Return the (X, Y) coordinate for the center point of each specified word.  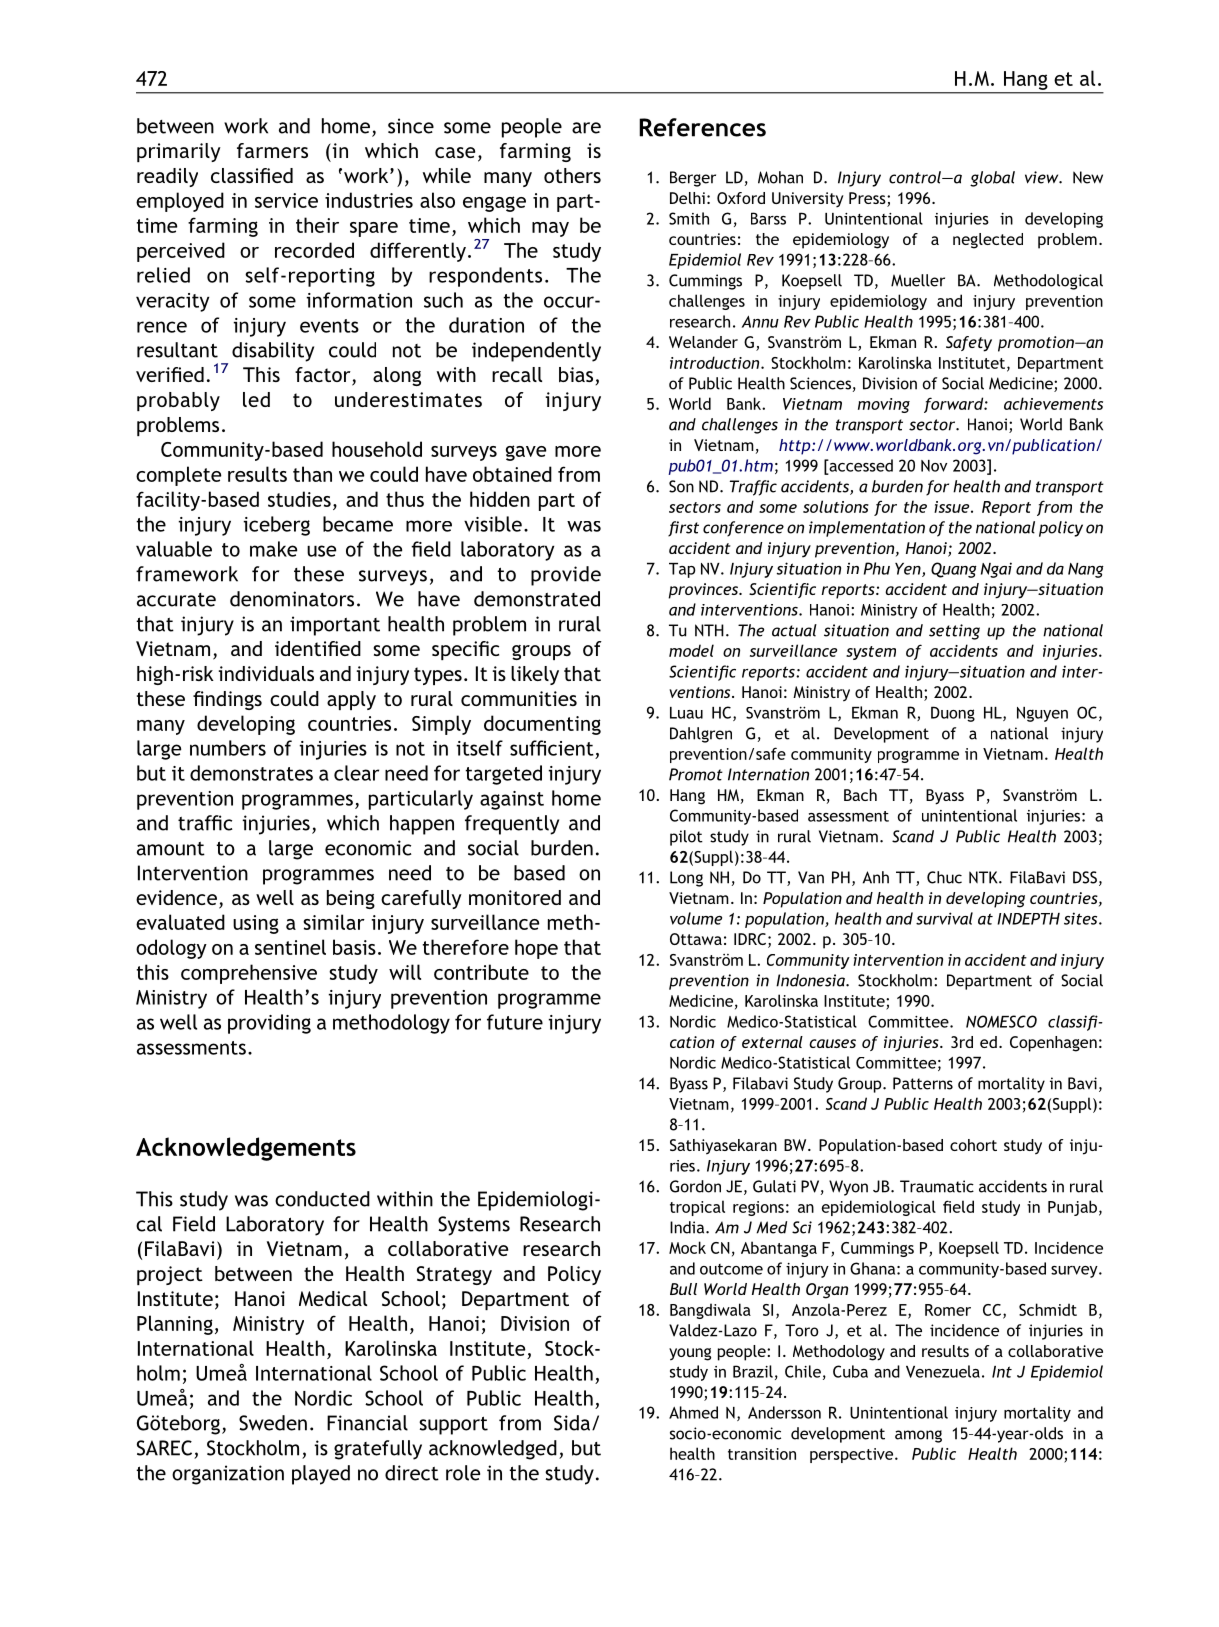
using (256, 924)
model (691, 650)
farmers (272, 150)
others (572, 175)
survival (944, 918)
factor (324, 376)
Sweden (273, 1423)
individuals (266, 673)
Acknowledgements (246, 1149)
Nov (934, 466)
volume (696, 918)
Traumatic (937, 1186)
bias (577, 376)
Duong (953, 714)
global (992, 179)
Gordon (695, 1186)
